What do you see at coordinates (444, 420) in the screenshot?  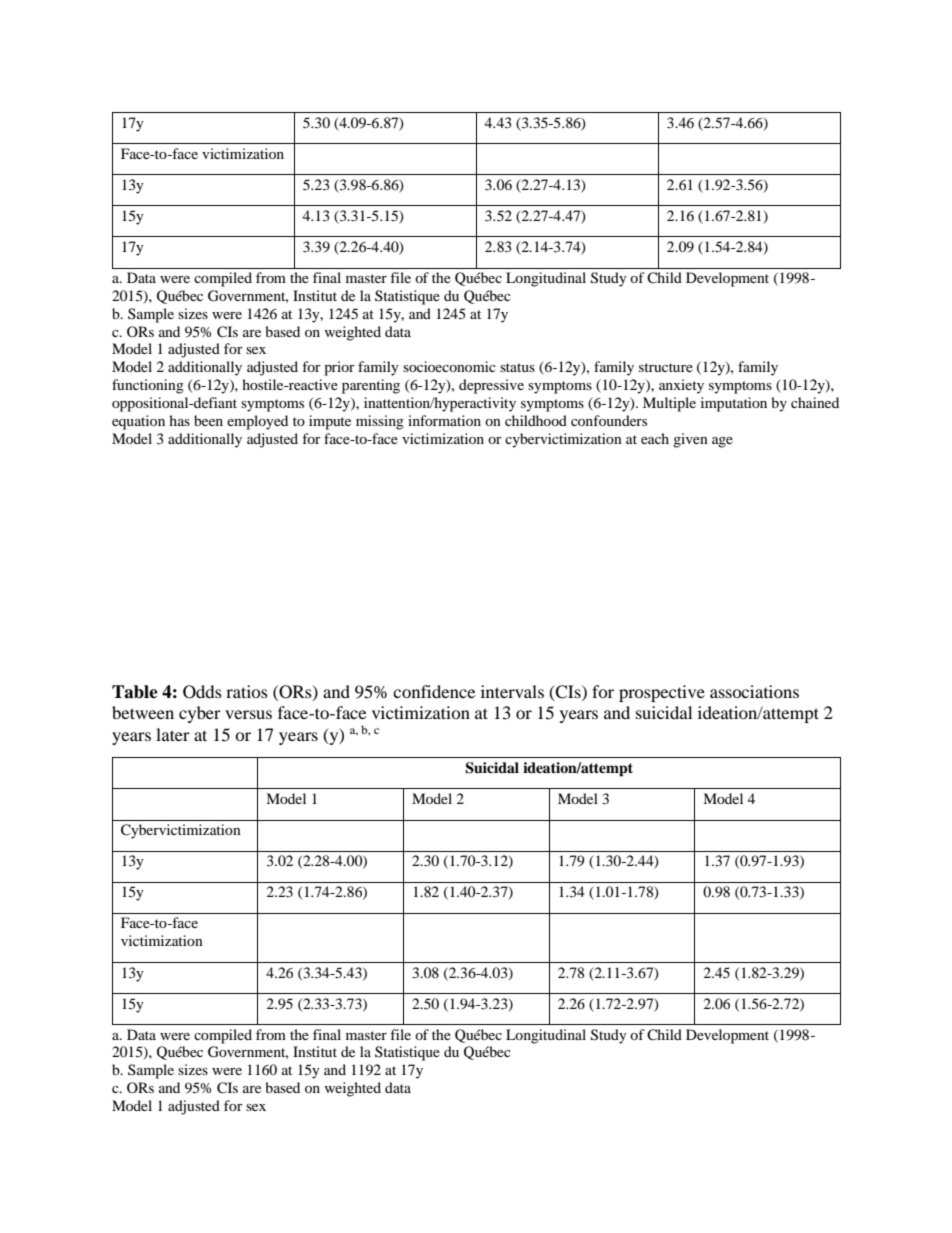 I see `information` at bounding box center [444, 420].
